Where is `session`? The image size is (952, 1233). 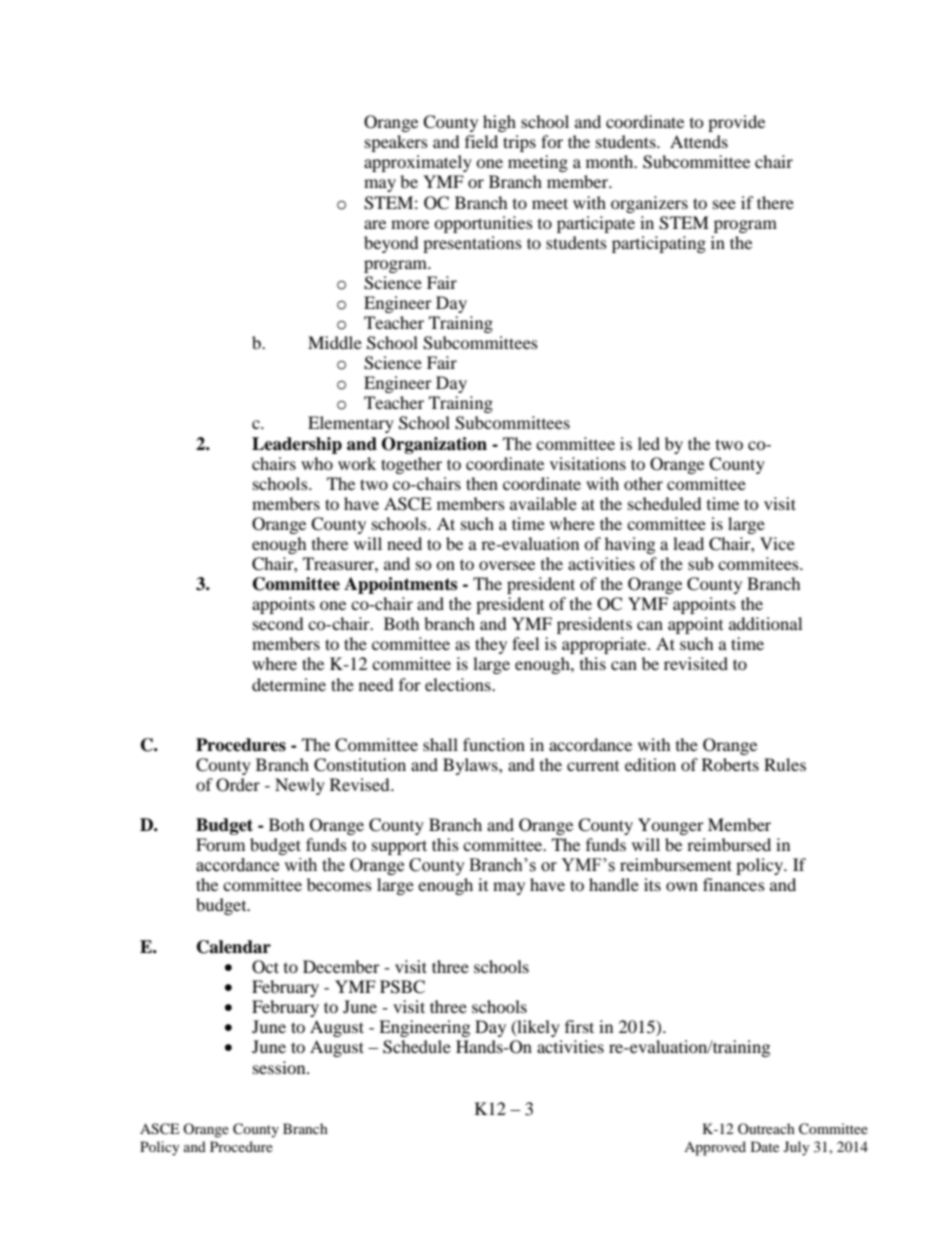
session is located at coordinates (280, 1067).
